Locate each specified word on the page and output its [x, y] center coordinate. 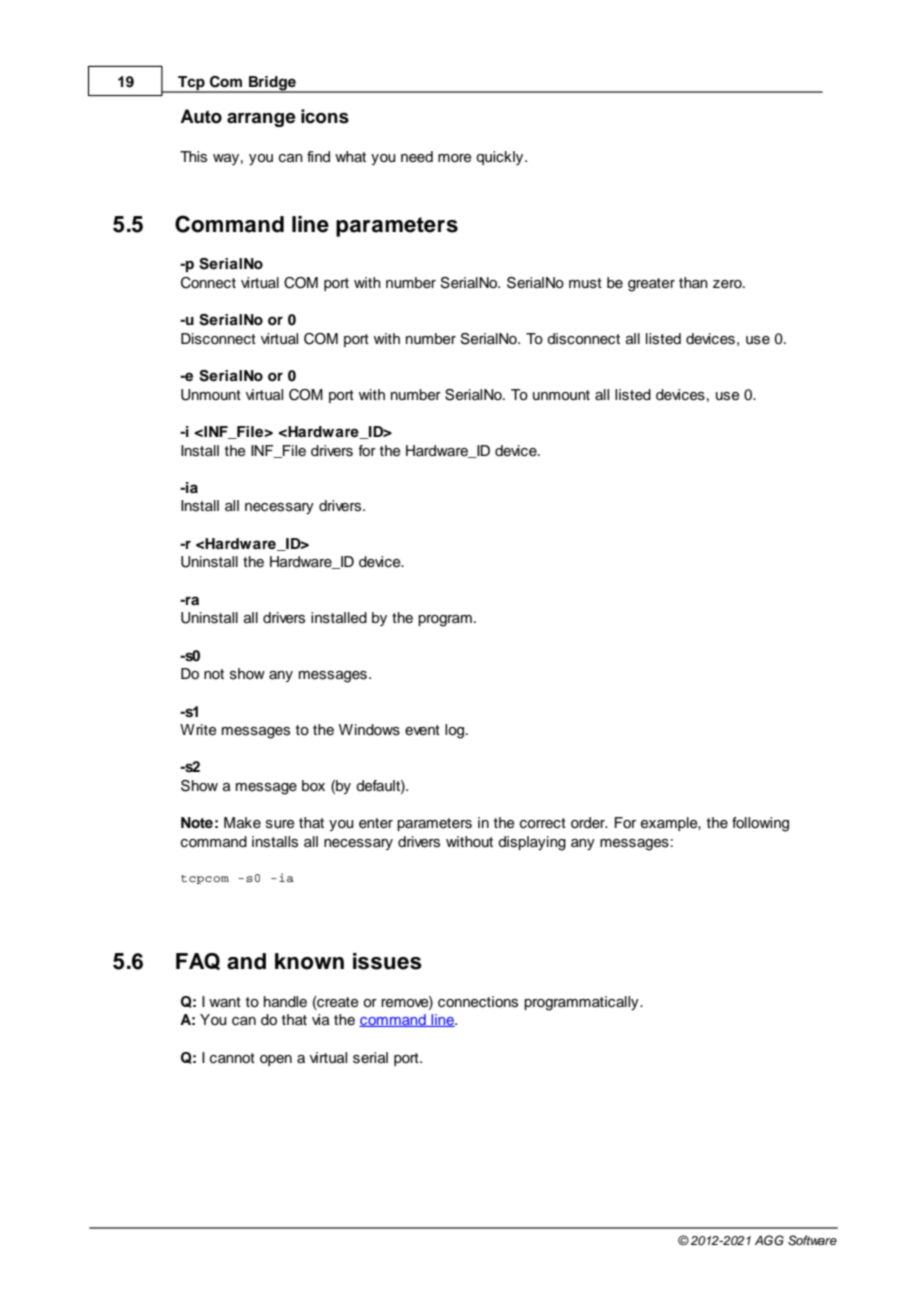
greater [651, 285]
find [318, 156]
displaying [532, 843]
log [456, 731]
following [760, 824]
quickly [501, 158]
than [693, 282]
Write [198, 730]
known [309, 961]
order [589, 822]
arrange [261, 120]
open [276, 1060]
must [585, 283]
